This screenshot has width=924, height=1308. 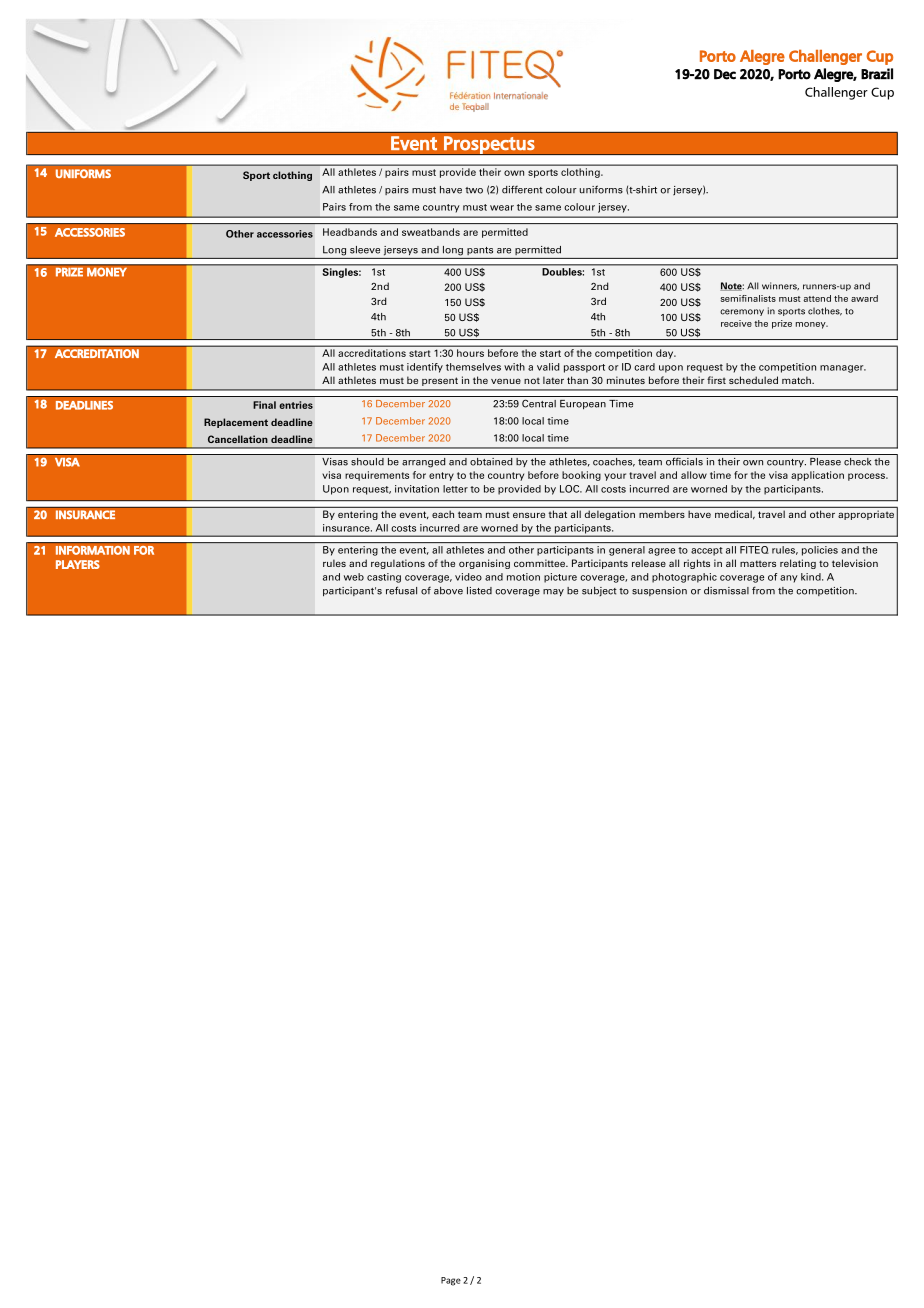 What do you see at coordinates (236, 423) in the screenshot?
I see `Replacement` at bounding box center [236, 423].
